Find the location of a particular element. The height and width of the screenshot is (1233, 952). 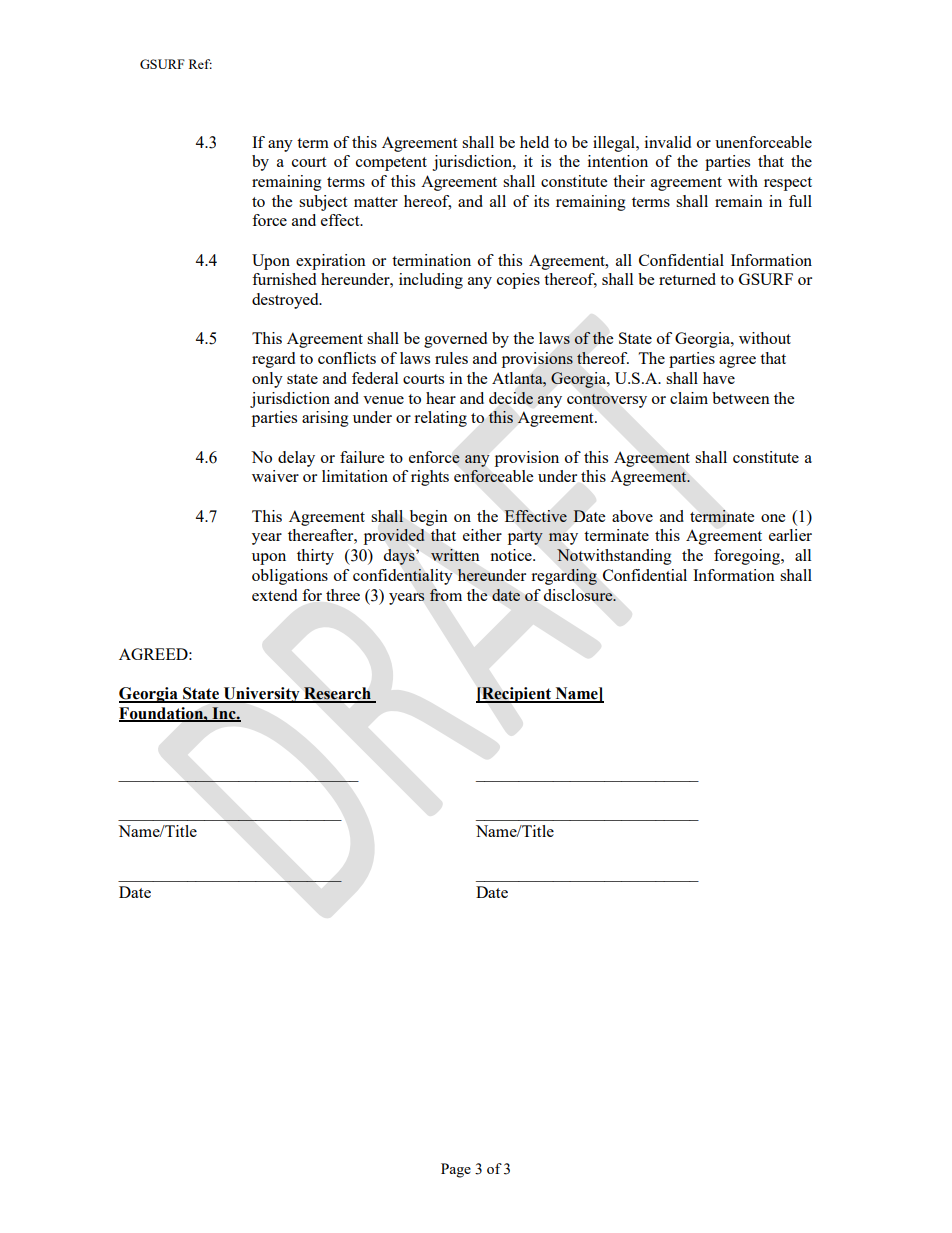

Ref is located at coordinates (200, 64).
